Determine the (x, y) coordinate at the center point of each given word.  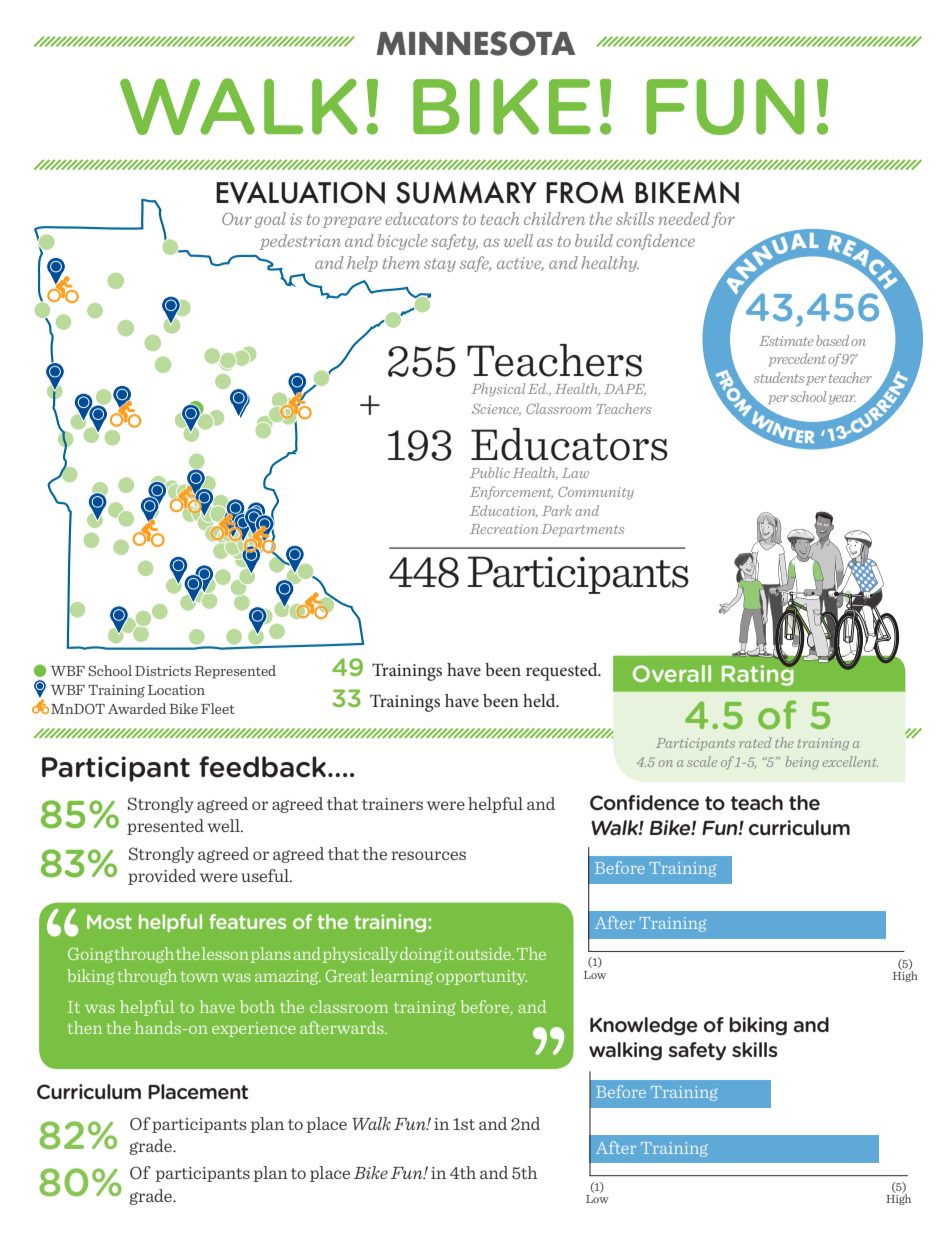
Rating (759, 674)
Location (176, 690)
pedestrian (300, 242)
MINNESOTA (476, 43)
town (199, 976)
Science (496, 410)
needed (684, 218)
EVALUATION (300, 192)
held (540, 700)
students (779, 377)
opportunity (481, 977)
